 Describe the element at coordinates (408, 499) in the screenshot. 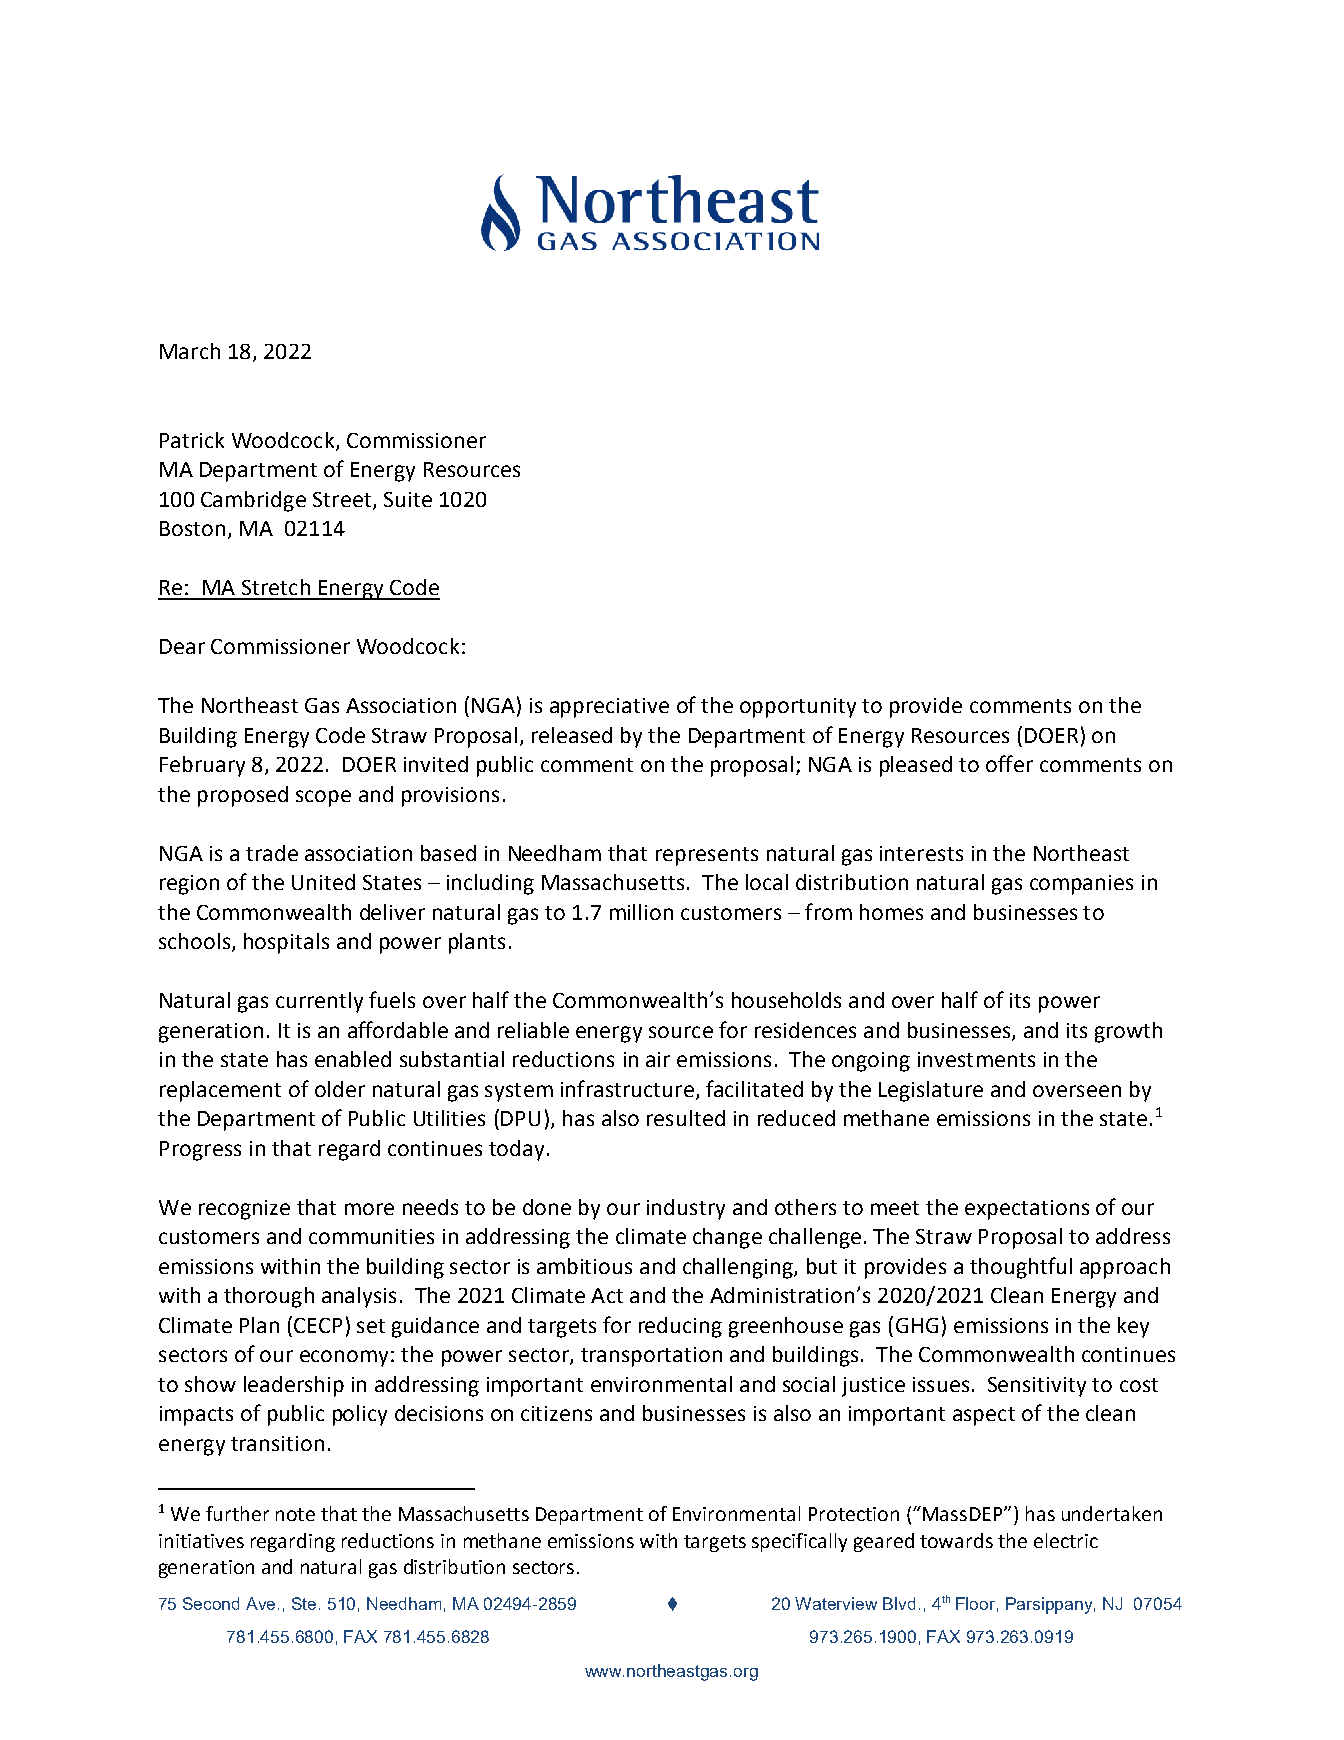

I see `Suite` at that location.
